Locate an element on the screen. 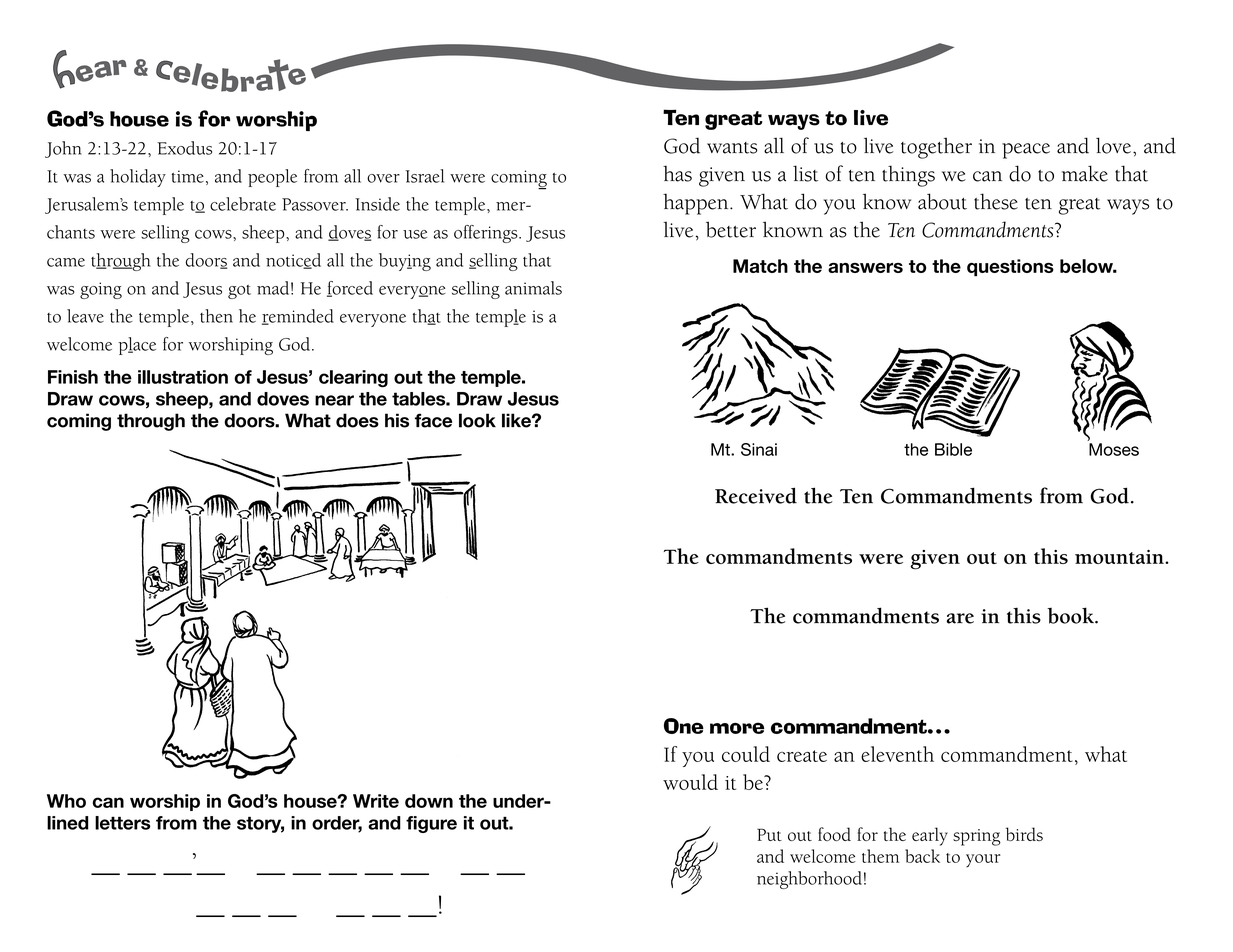 The image size is (1233, 952). more is located at coordinates (737, 728).
